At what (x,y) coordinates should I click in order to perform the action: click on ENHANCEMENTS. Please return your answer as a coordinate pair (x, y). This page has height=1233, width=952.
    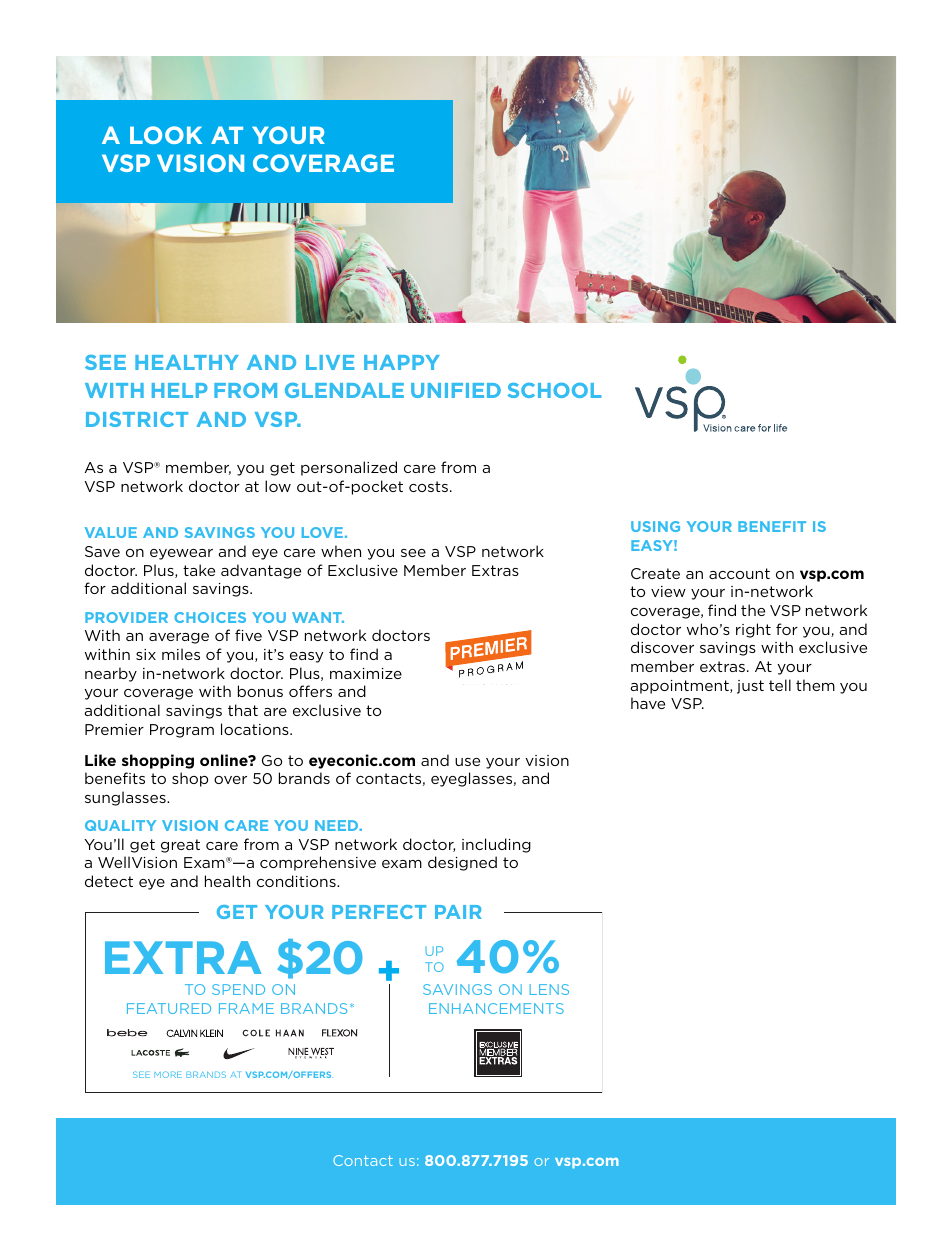
    Looking at the image, I should click on (496, 1008).
